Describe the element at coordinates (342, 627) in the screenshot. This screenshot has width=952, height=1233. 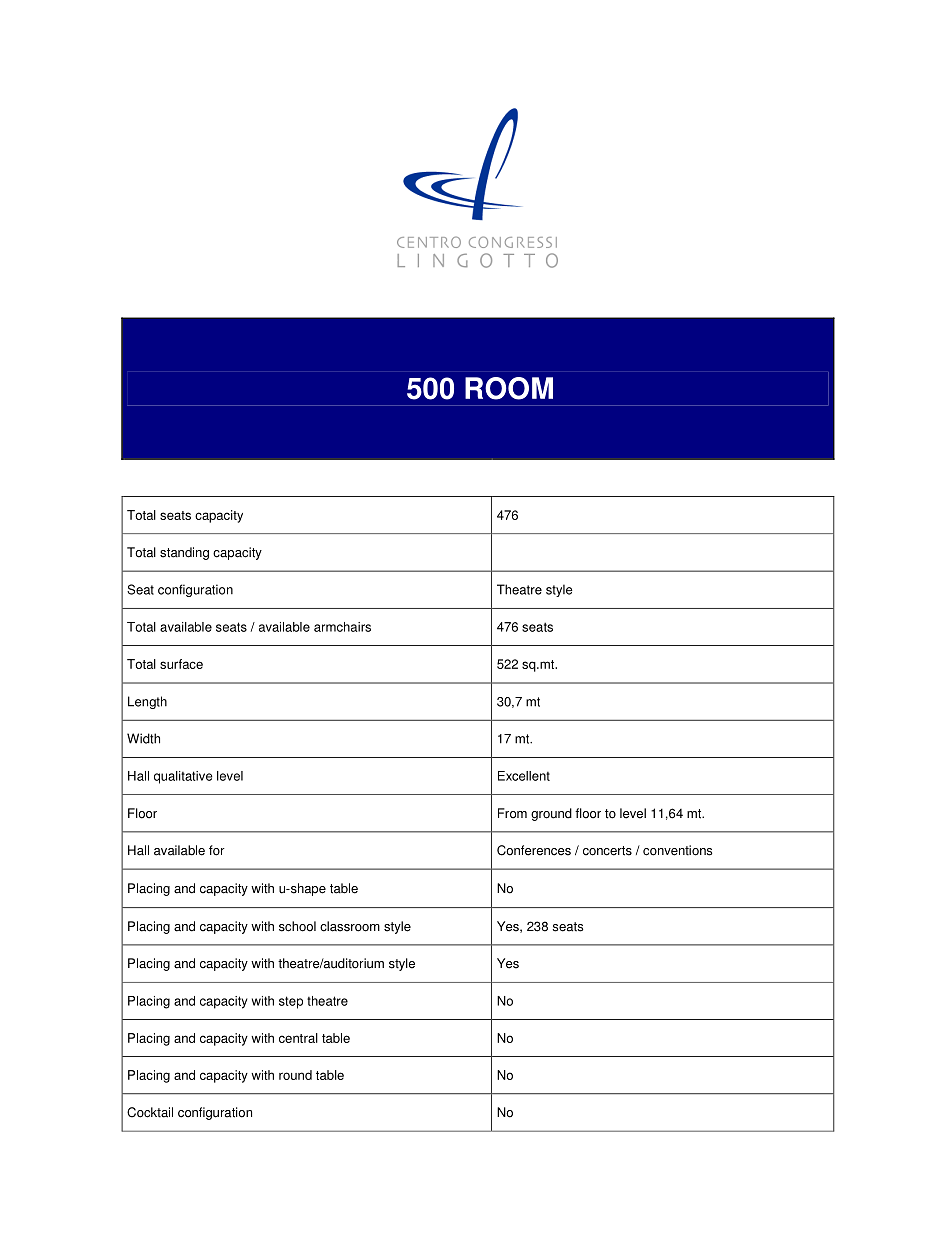
I see `armchairs` at that location.
